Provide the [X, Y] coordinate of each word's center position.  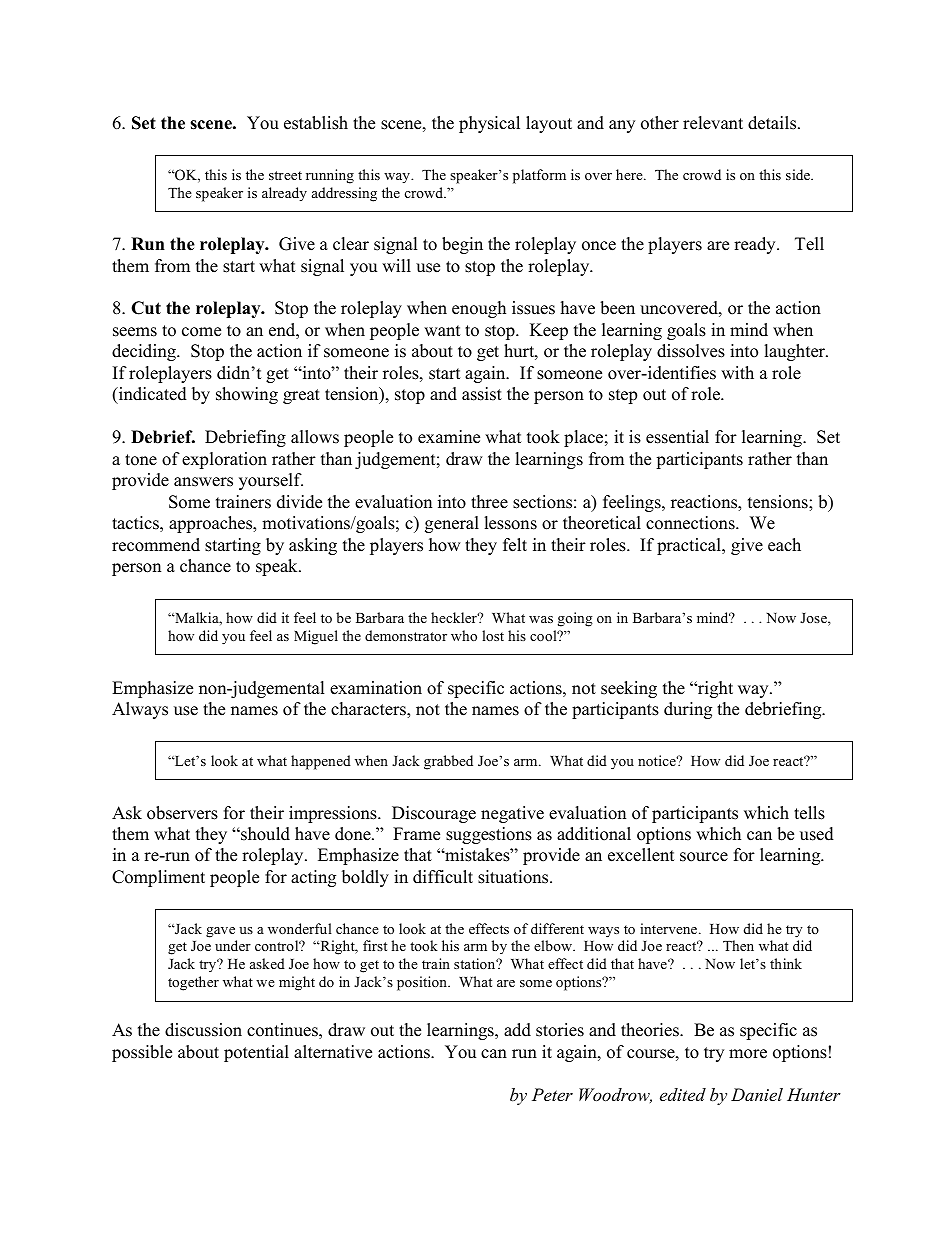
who [464, 635]
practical [690, 546]
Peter [552, 1094]
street [285, 175]
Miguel [316, 637]
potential [256, 1053]
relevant [713, 123]
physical [489, 124]
